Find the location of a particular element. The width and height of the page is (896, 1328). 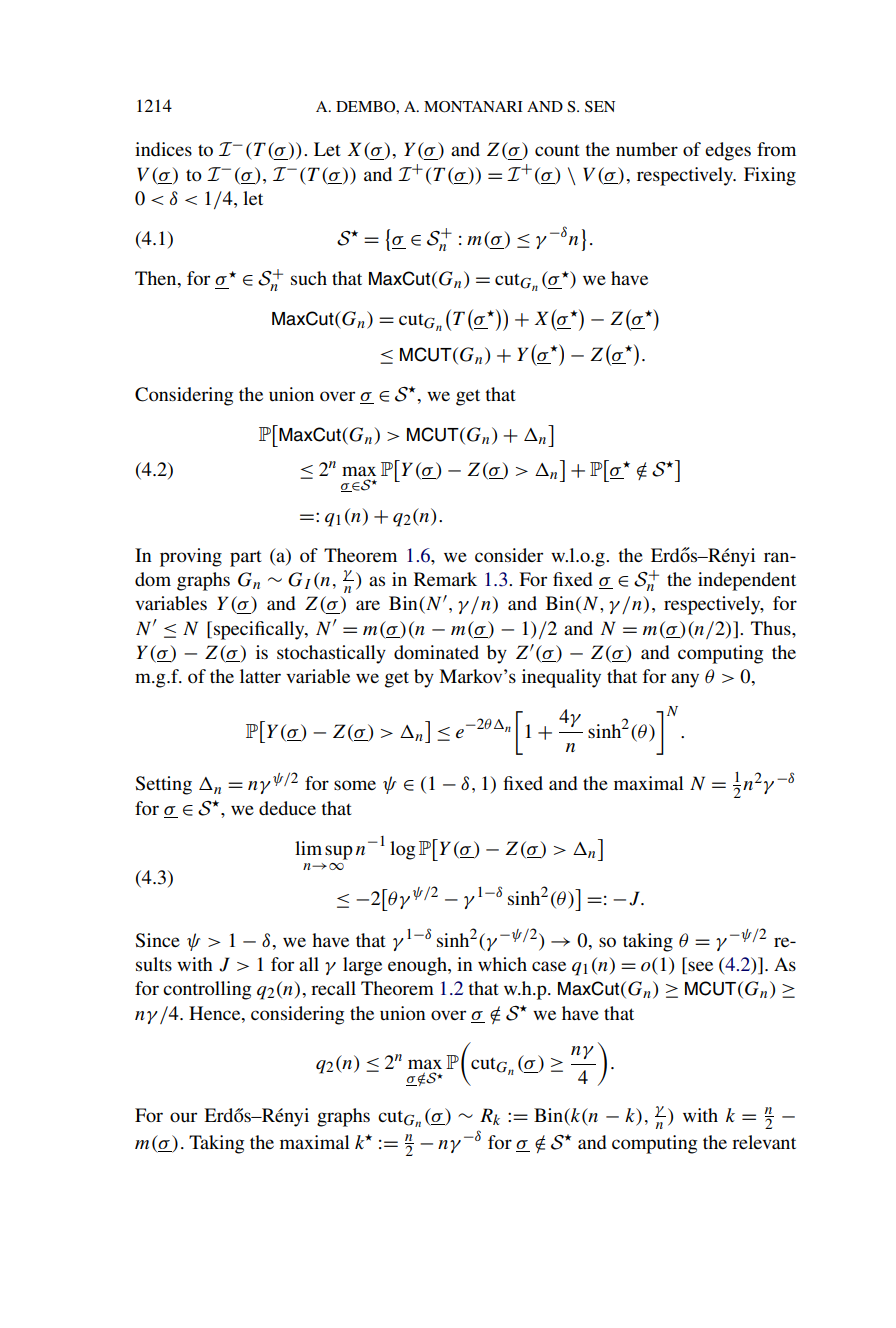

our is located at coordinates (183, 1117).
